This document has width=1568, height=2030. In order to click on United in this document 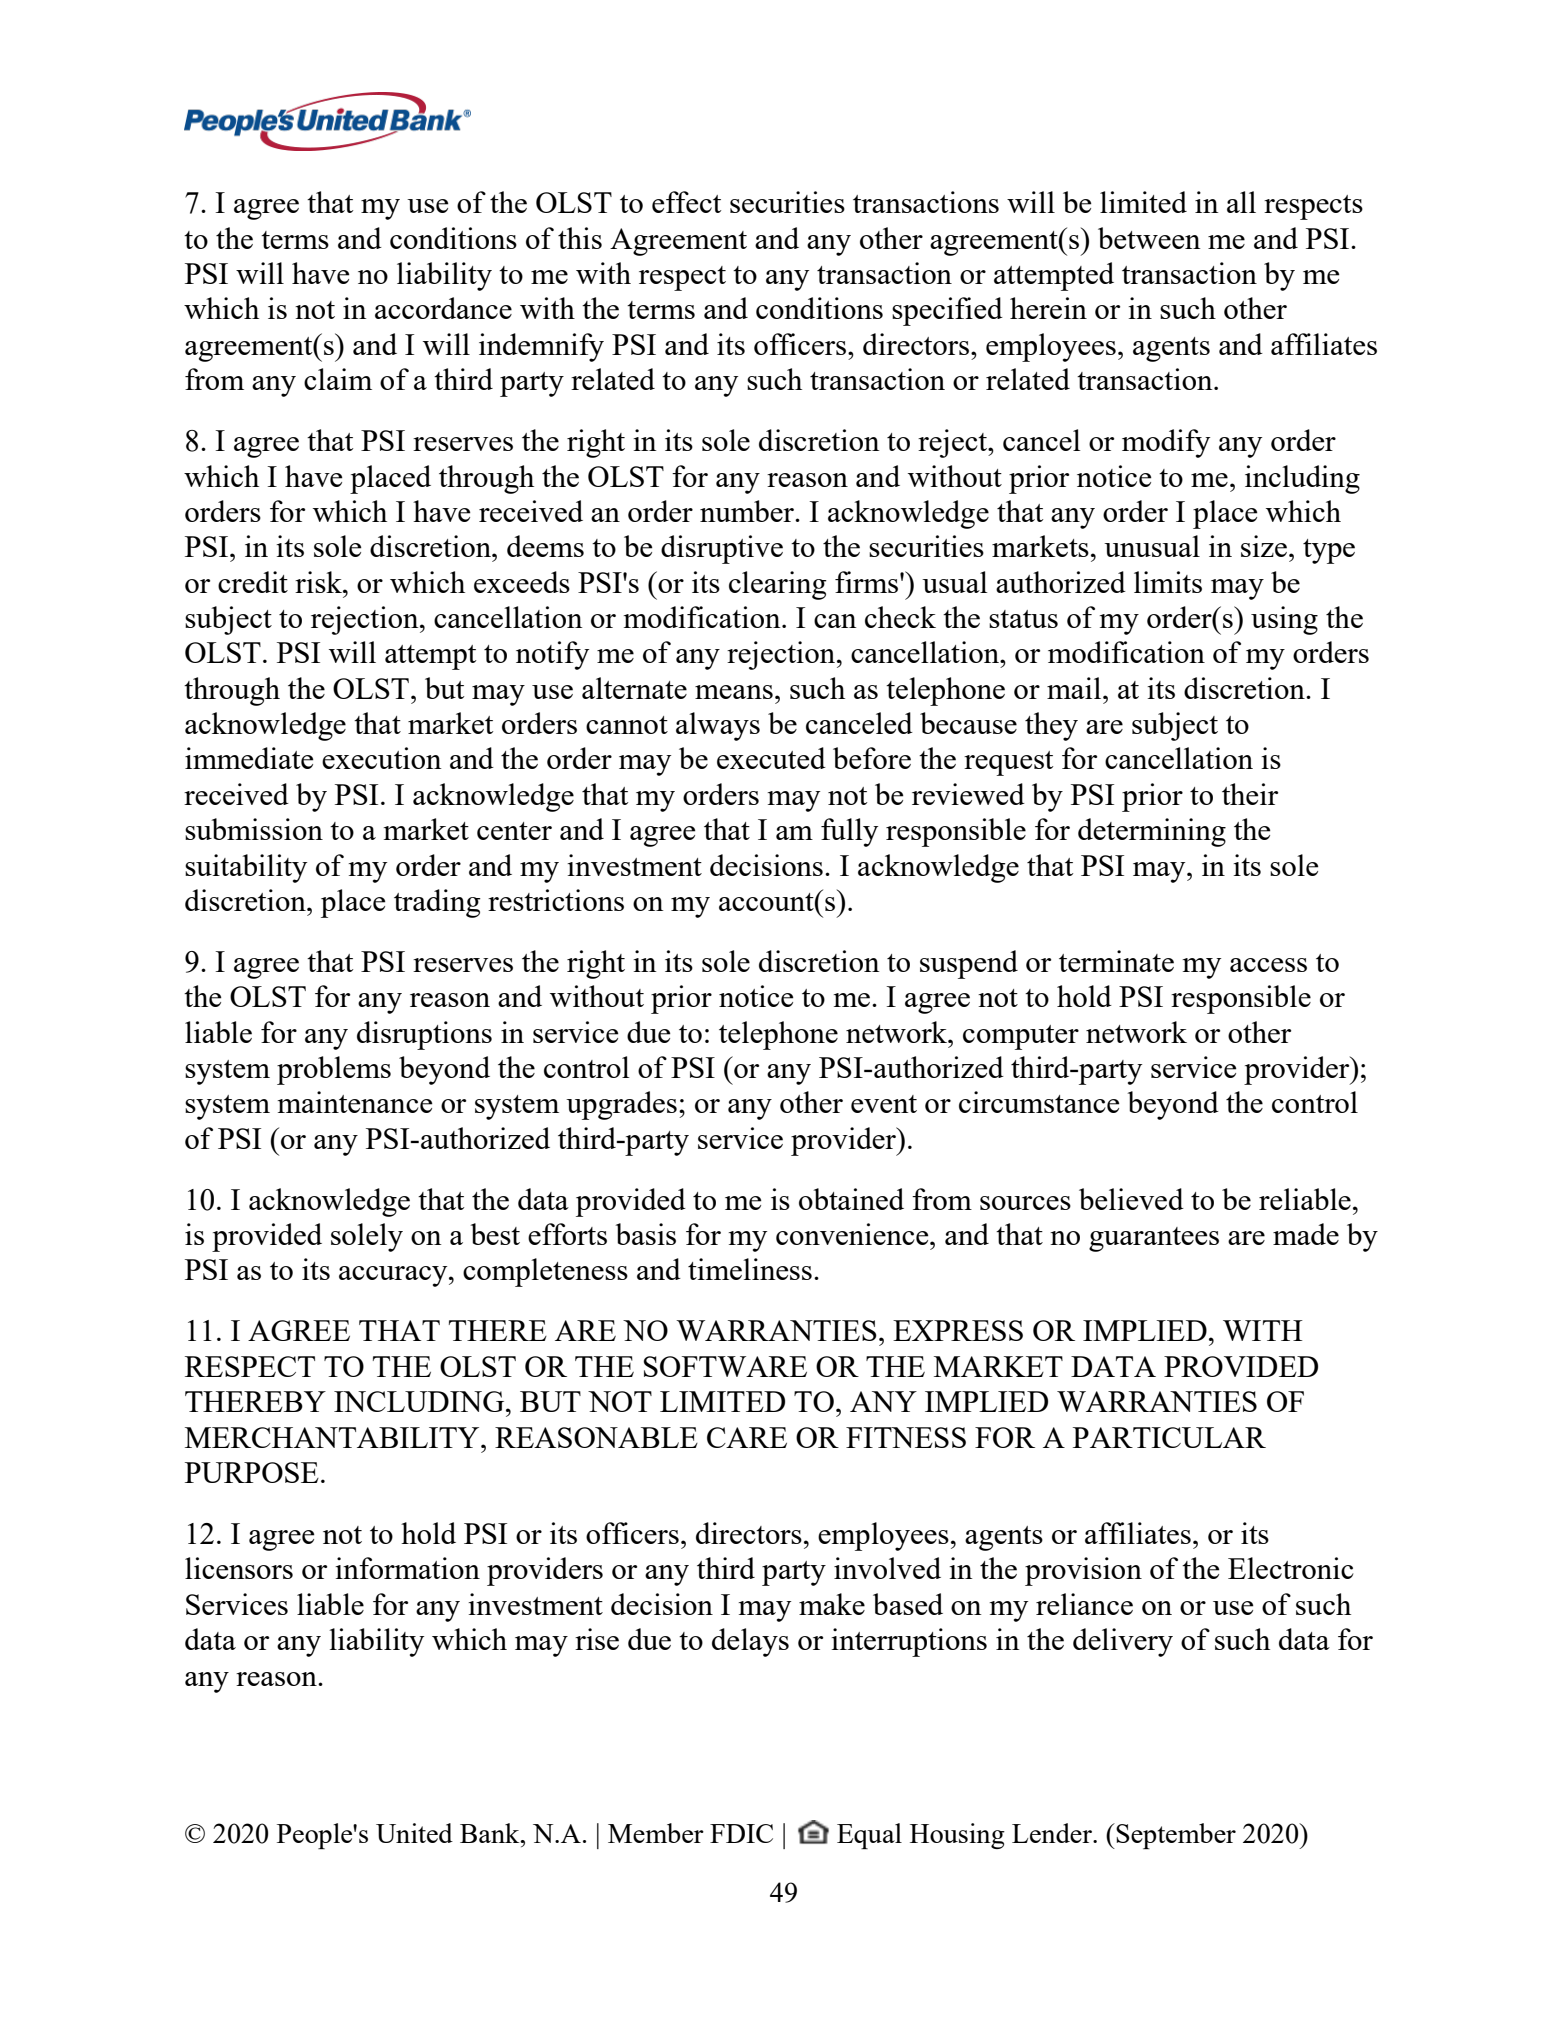, I will do `click(414, 1833)`.
